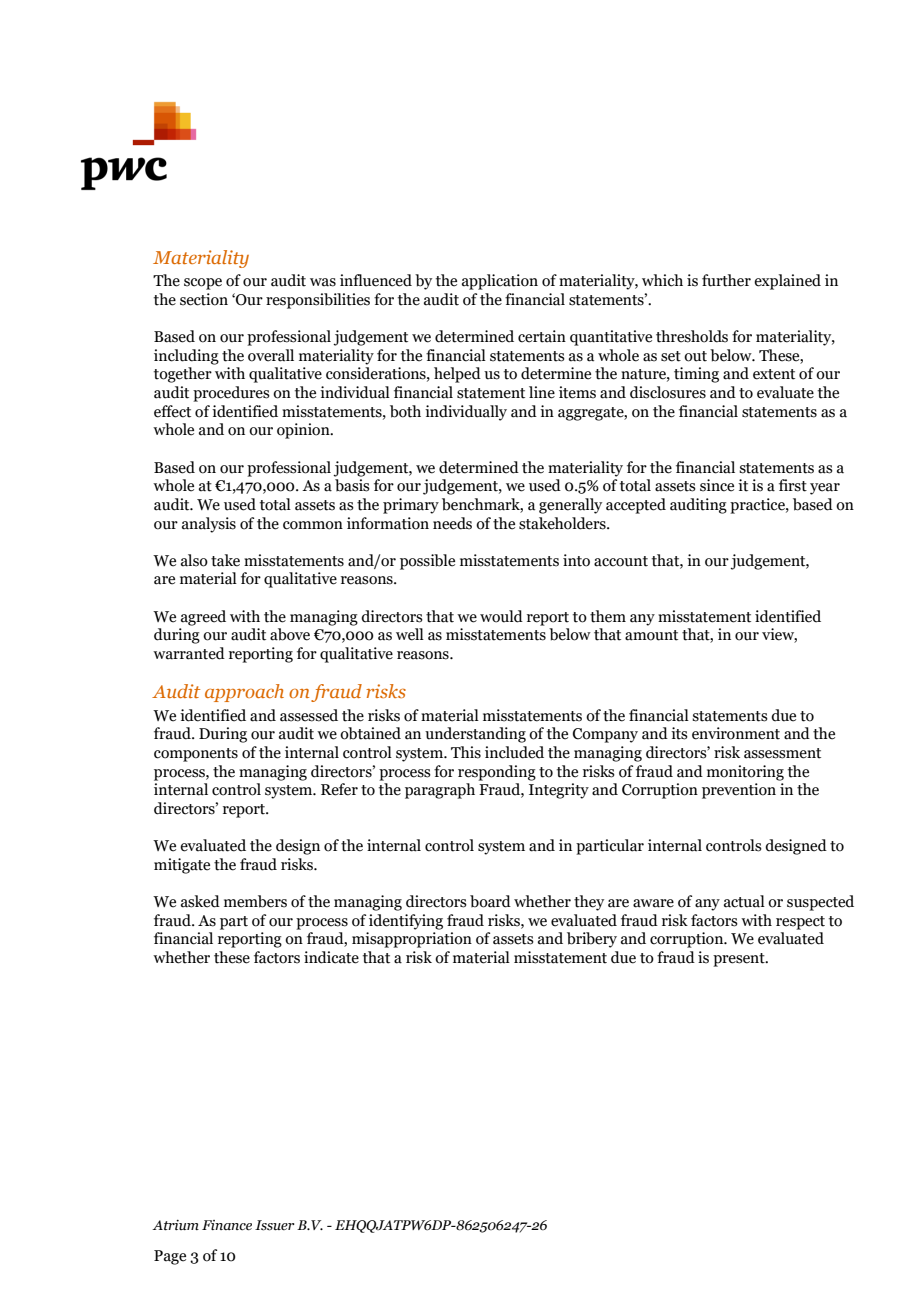 The width and height of the screenshot is (924, 1308). Describe the element at coordinates (726, 280) in the screenshot. I see `further` at that location.
